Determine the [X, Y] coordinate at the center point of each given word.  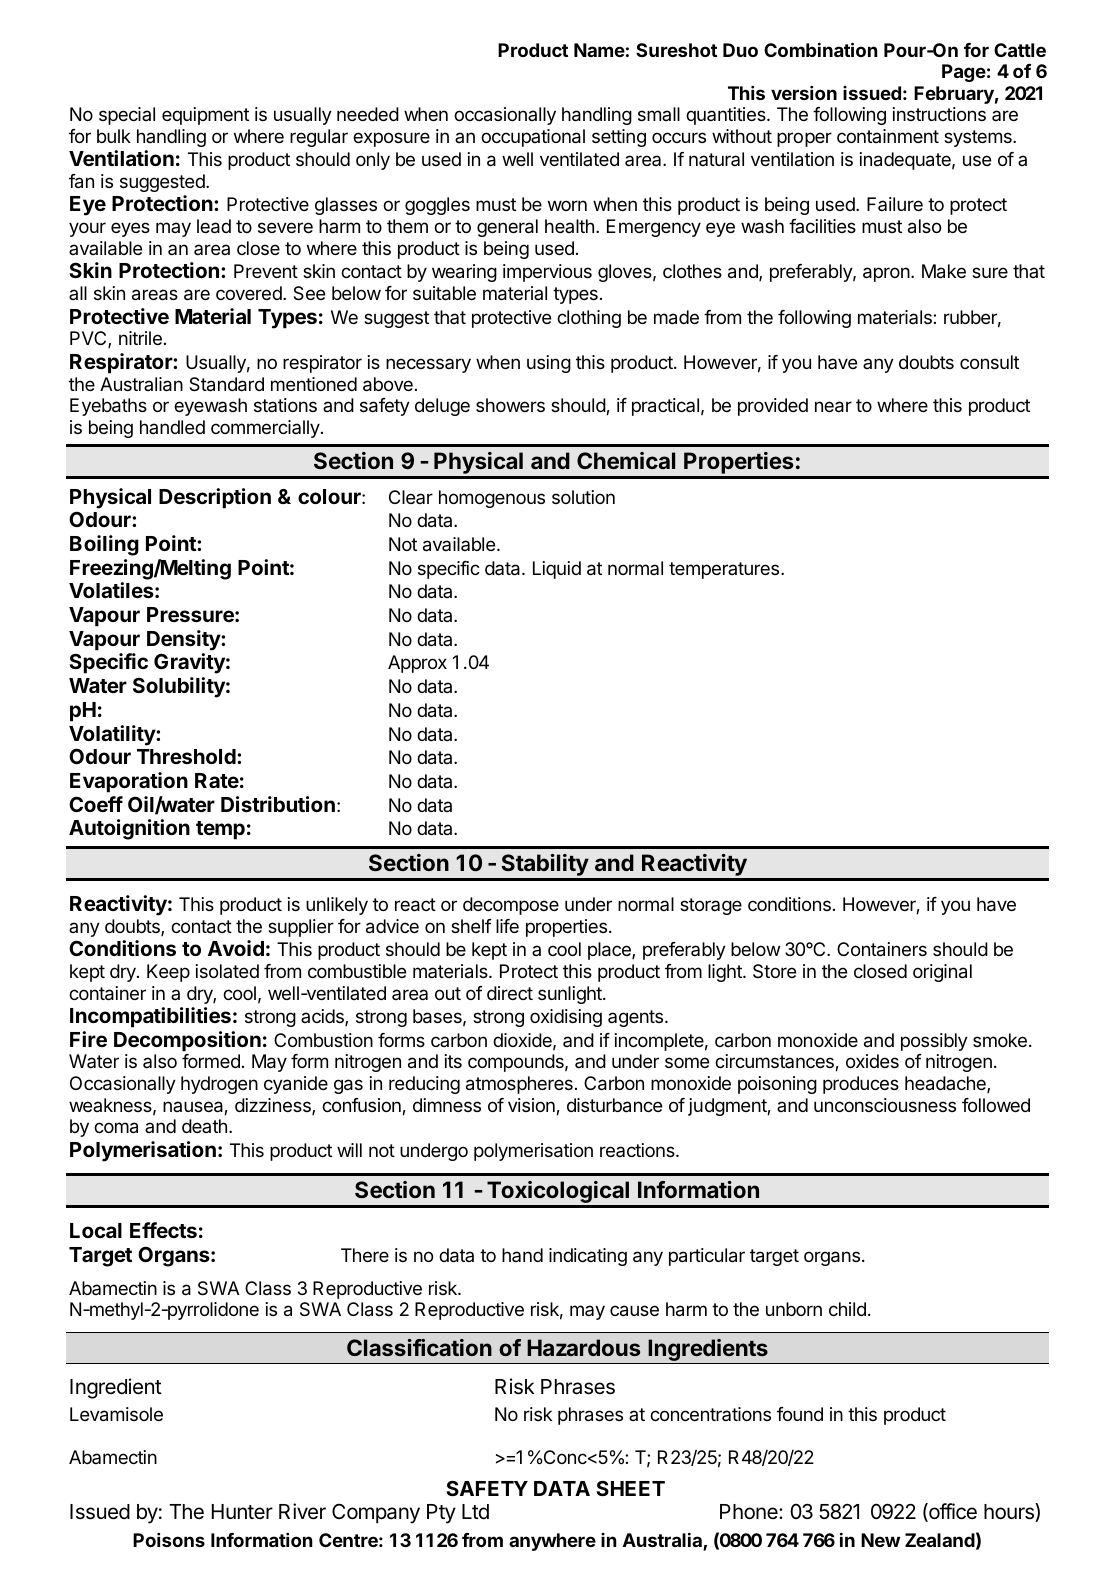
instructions [939, 114]
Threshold [187, 756]
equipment [205, 116]
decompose [511, 906]
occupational [533, 138]
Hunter [242, 1511]
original [942, 973]
